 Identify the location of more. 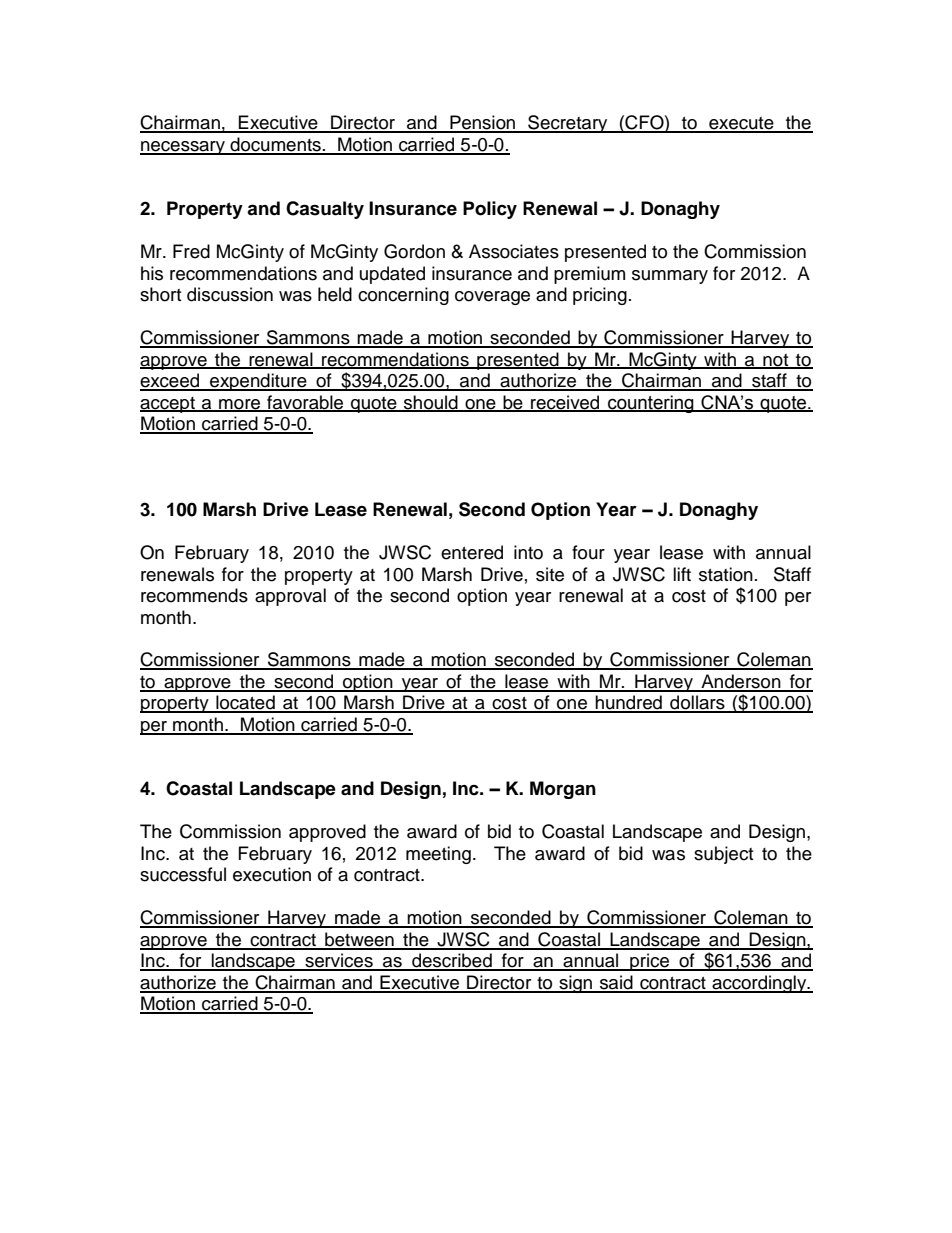
(239, 405).
